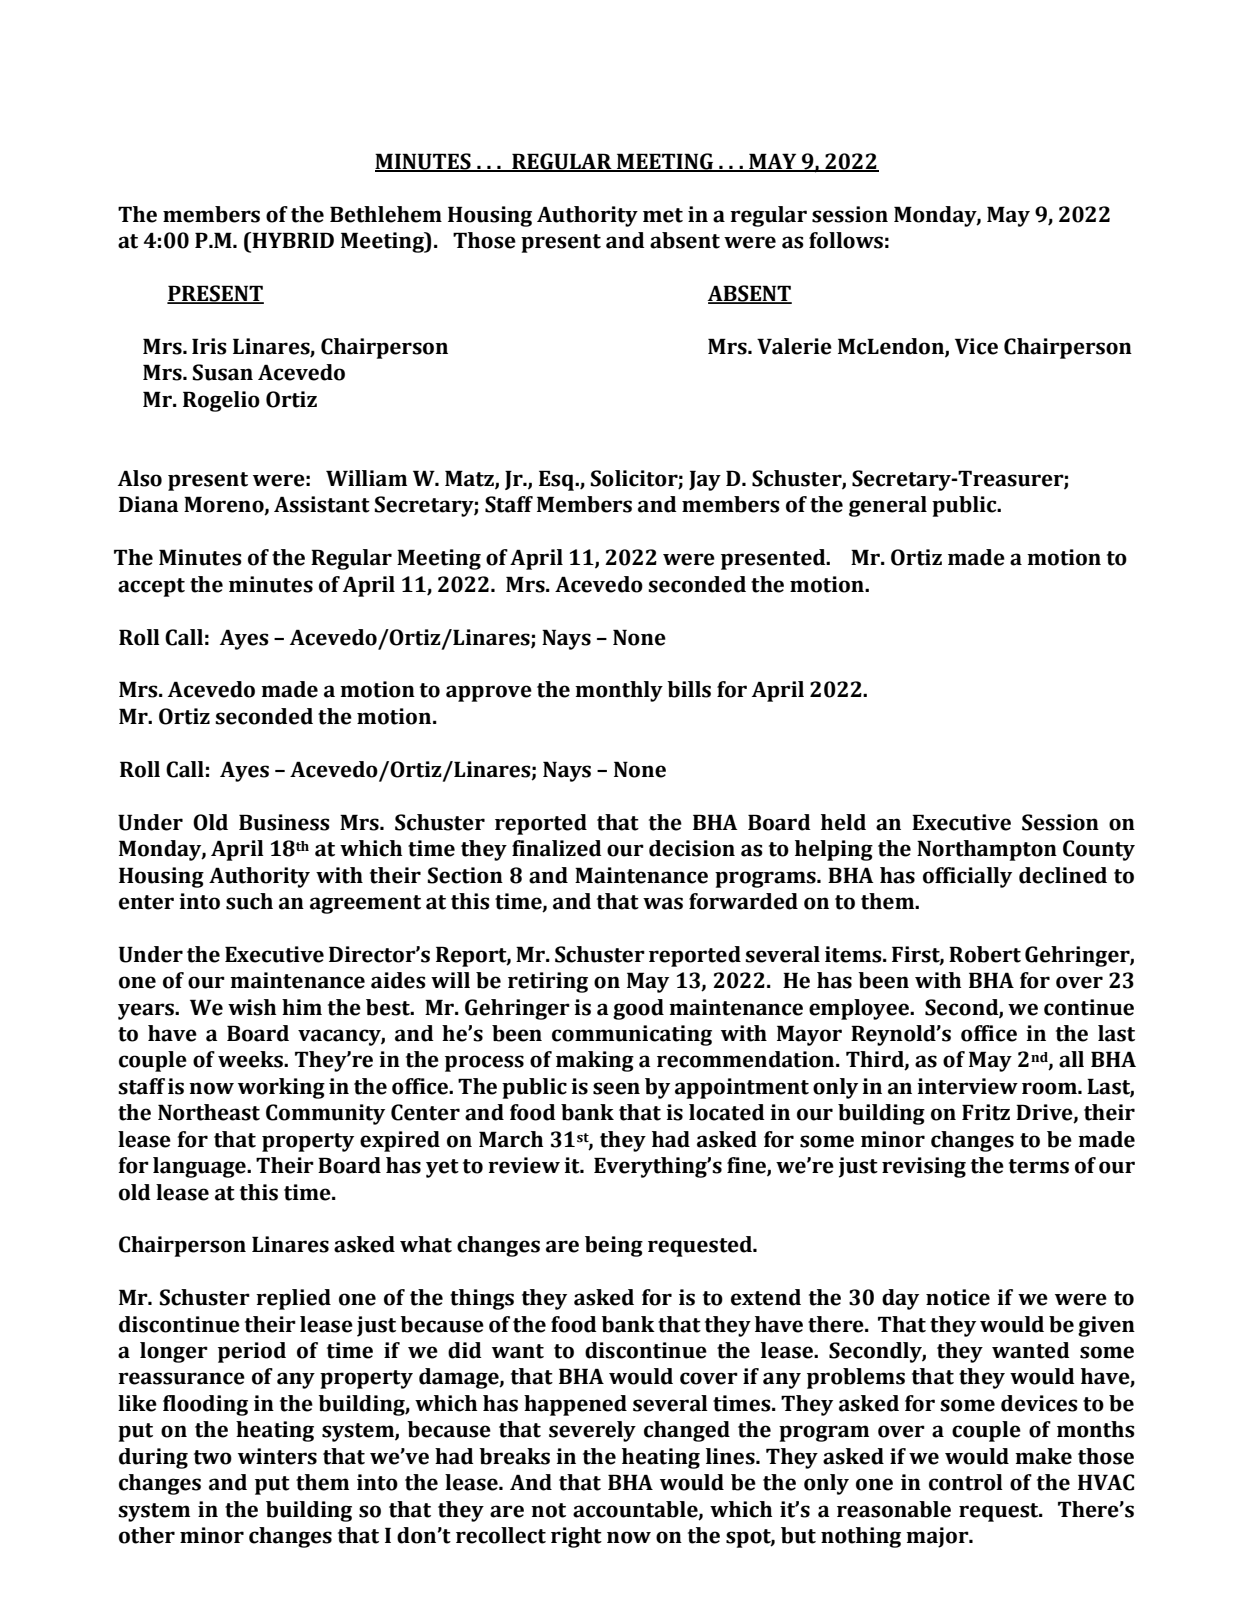  Describe the element at coordinates (557, 480) in the screenshot. I see `Esq` at that location.
